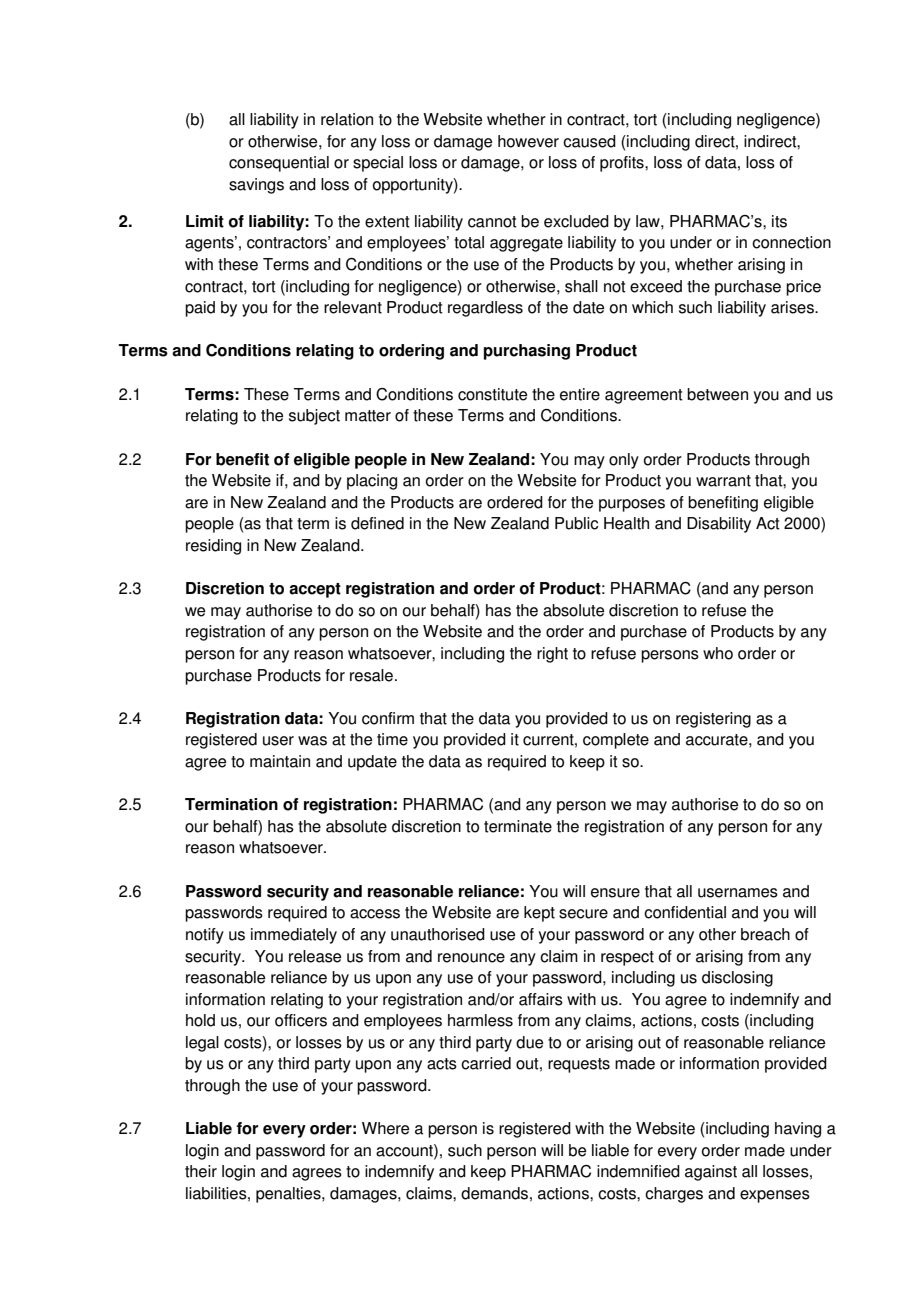  What do you see at coordinates (711, 1173) in the document?
I see `against` at bounding box center [711, 1173].
